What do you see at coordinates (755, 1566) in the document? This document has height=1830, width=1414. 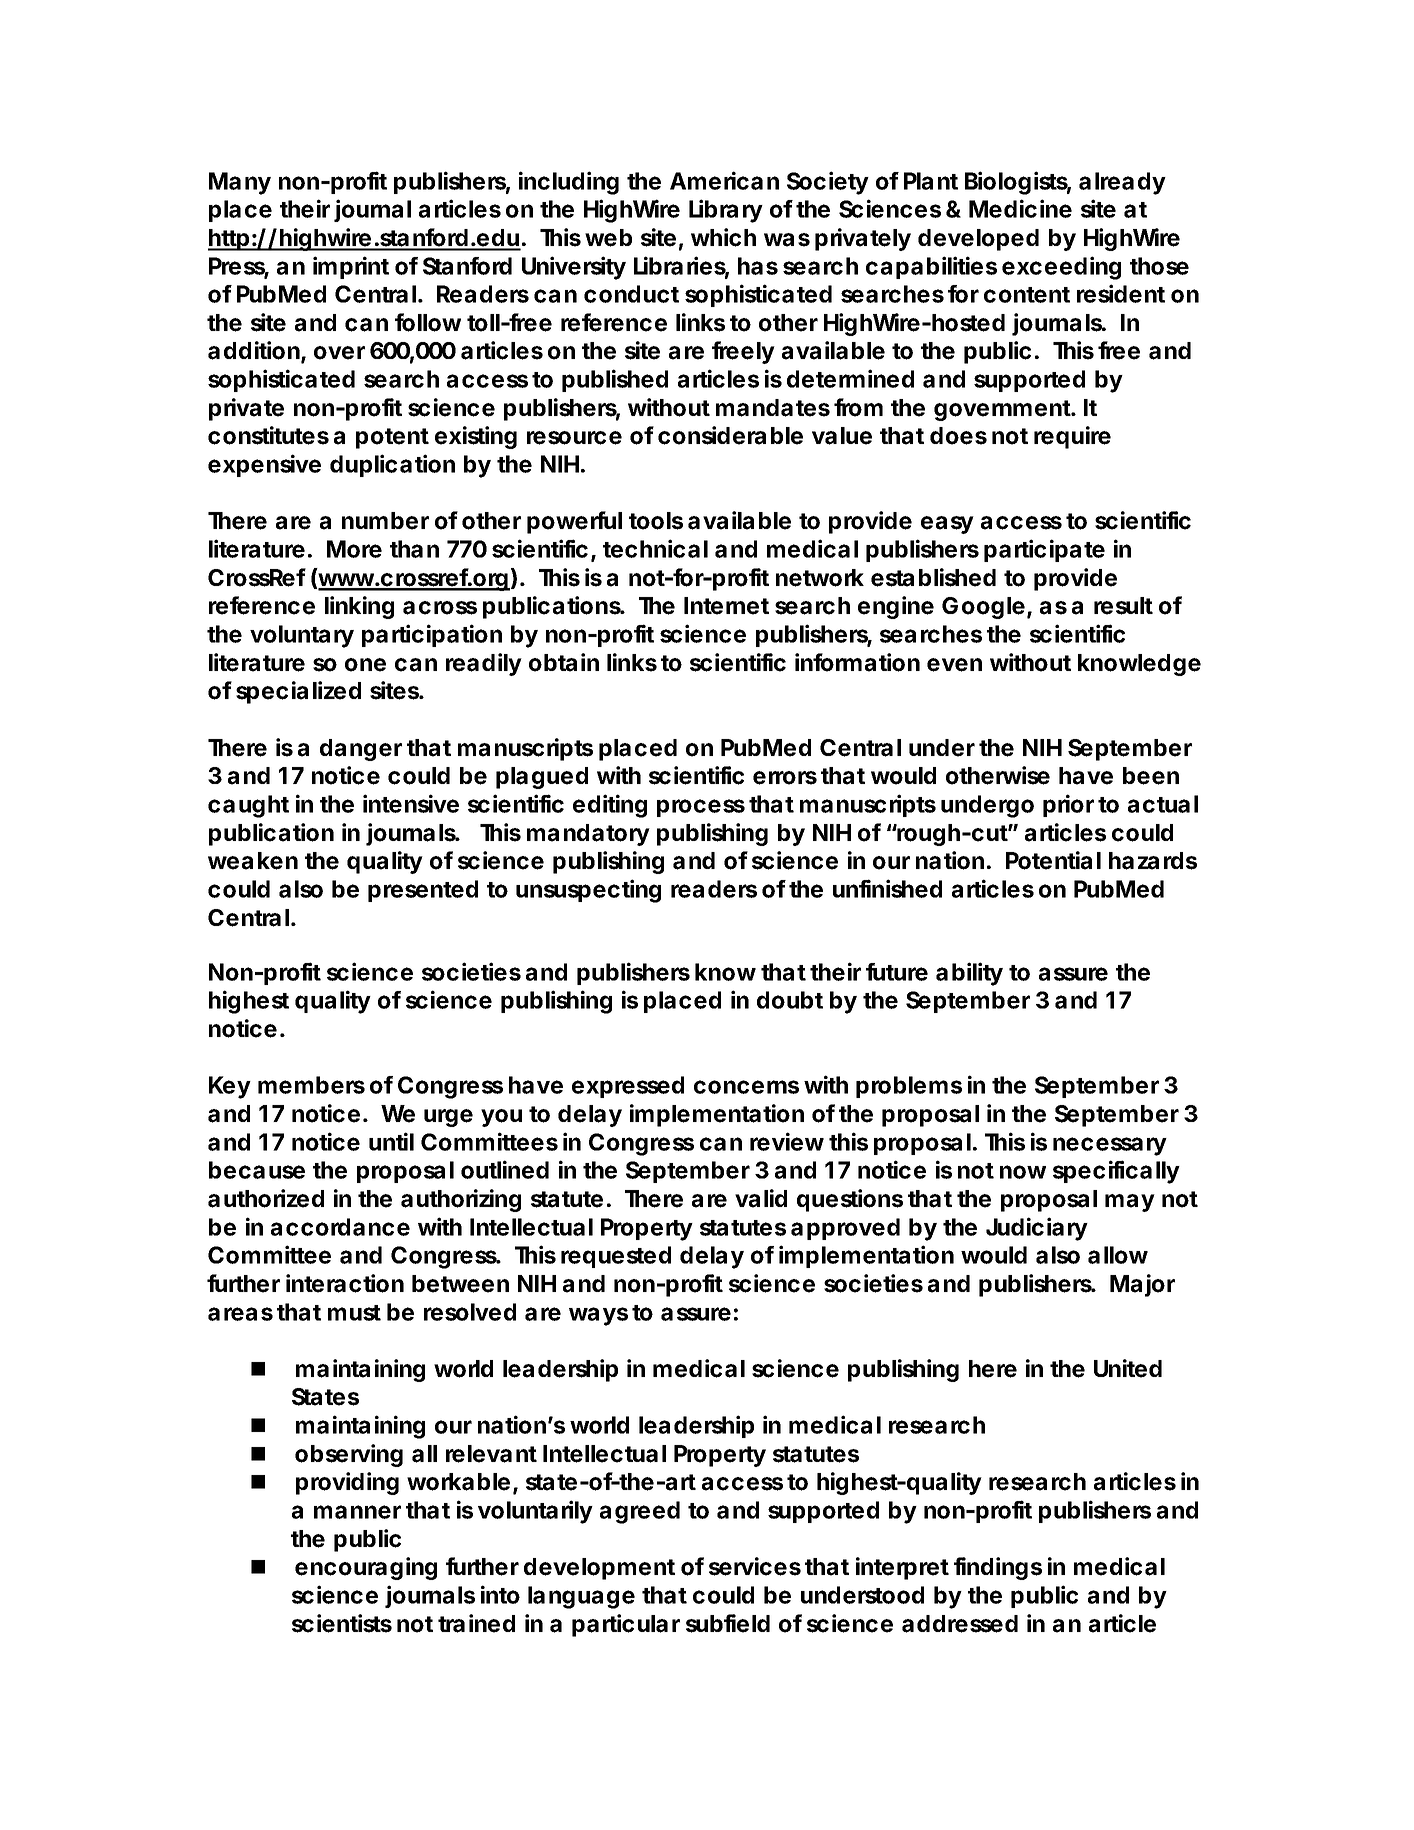 I see `services` at bounding box center [755, 1566].
